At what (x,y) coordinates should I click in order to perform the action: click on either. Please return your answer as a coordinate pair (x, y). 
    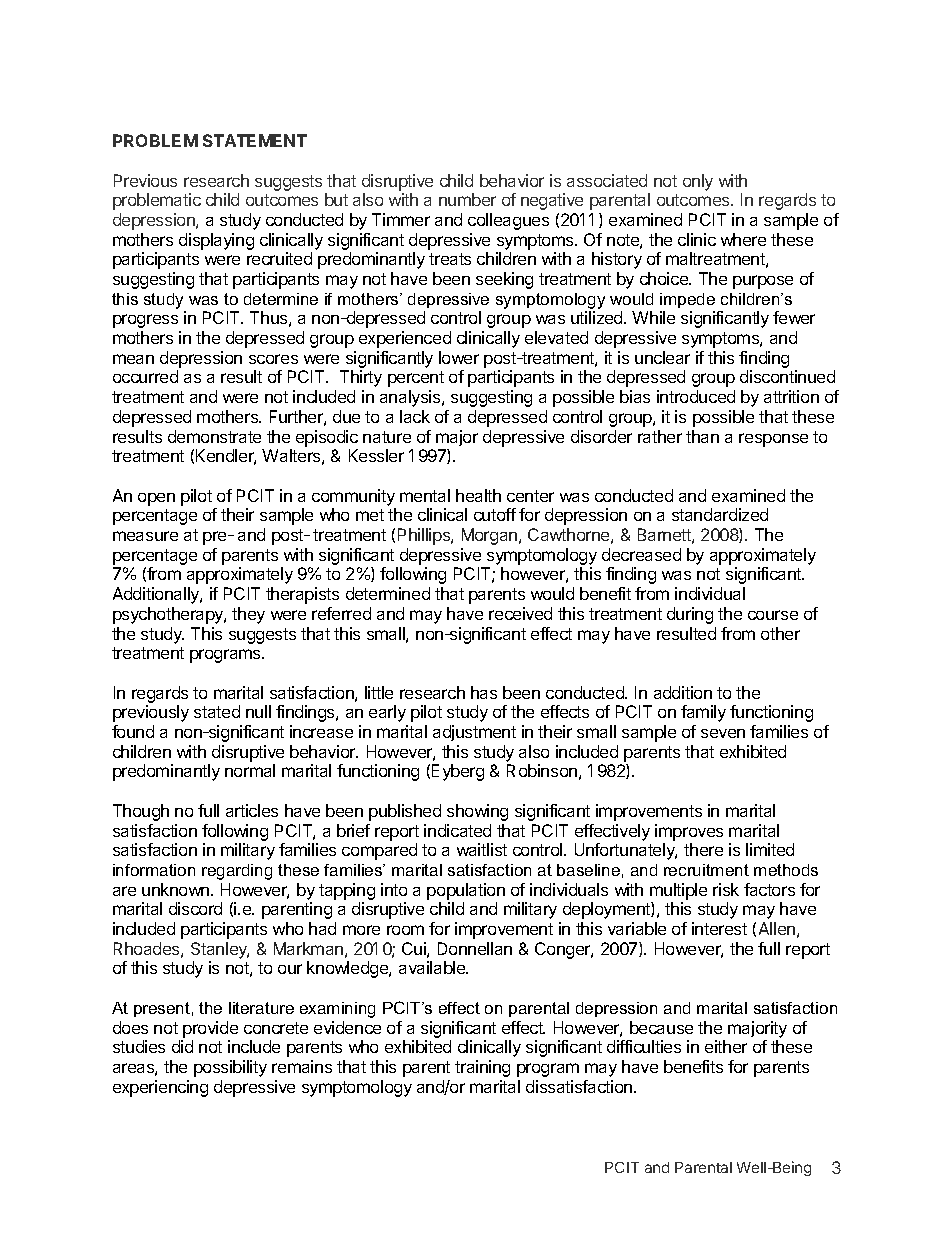
    Looking at the image, I should click on (726, 1046).
